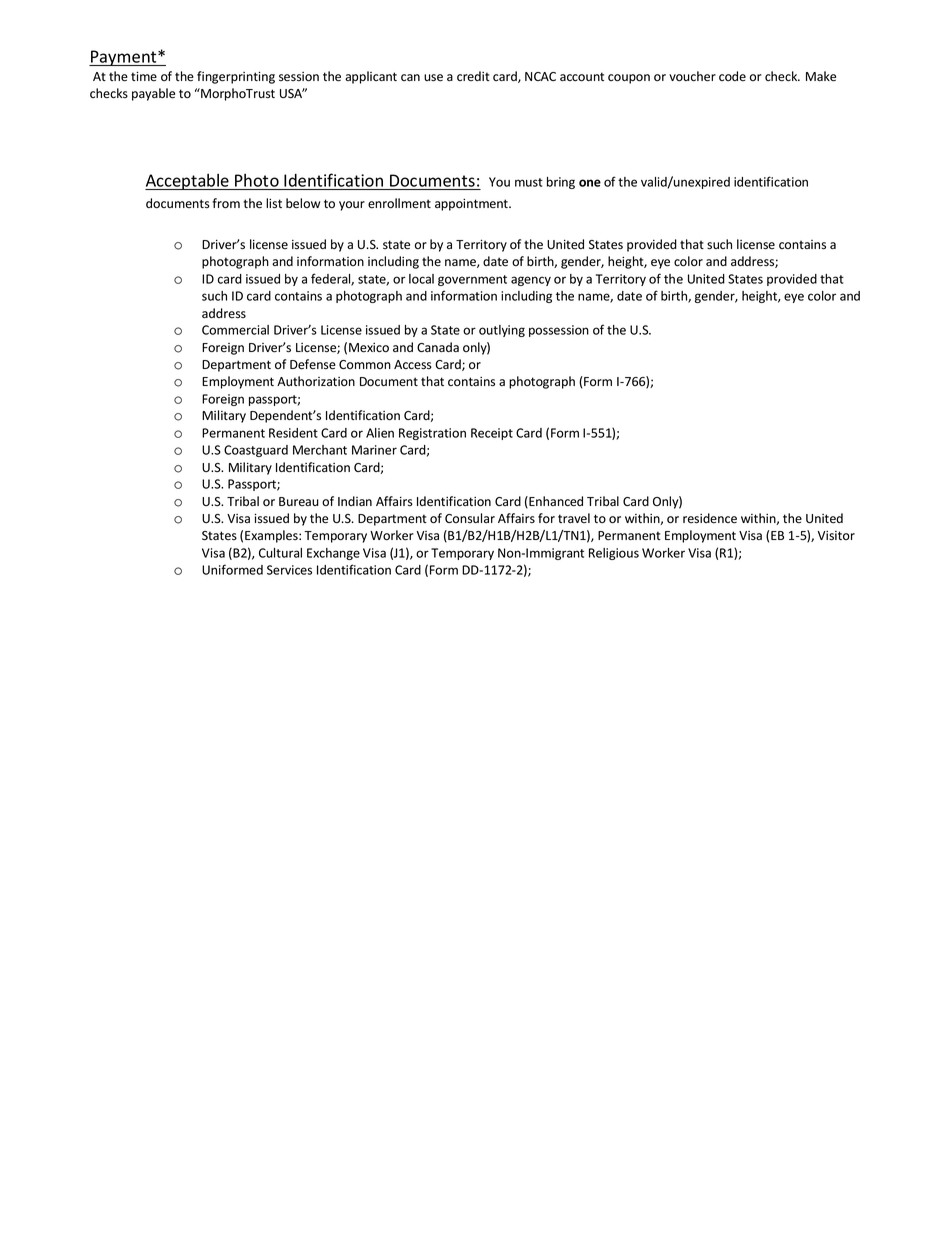 This page has width=952, height=1233. I want to click on code, so click(732, 76).
